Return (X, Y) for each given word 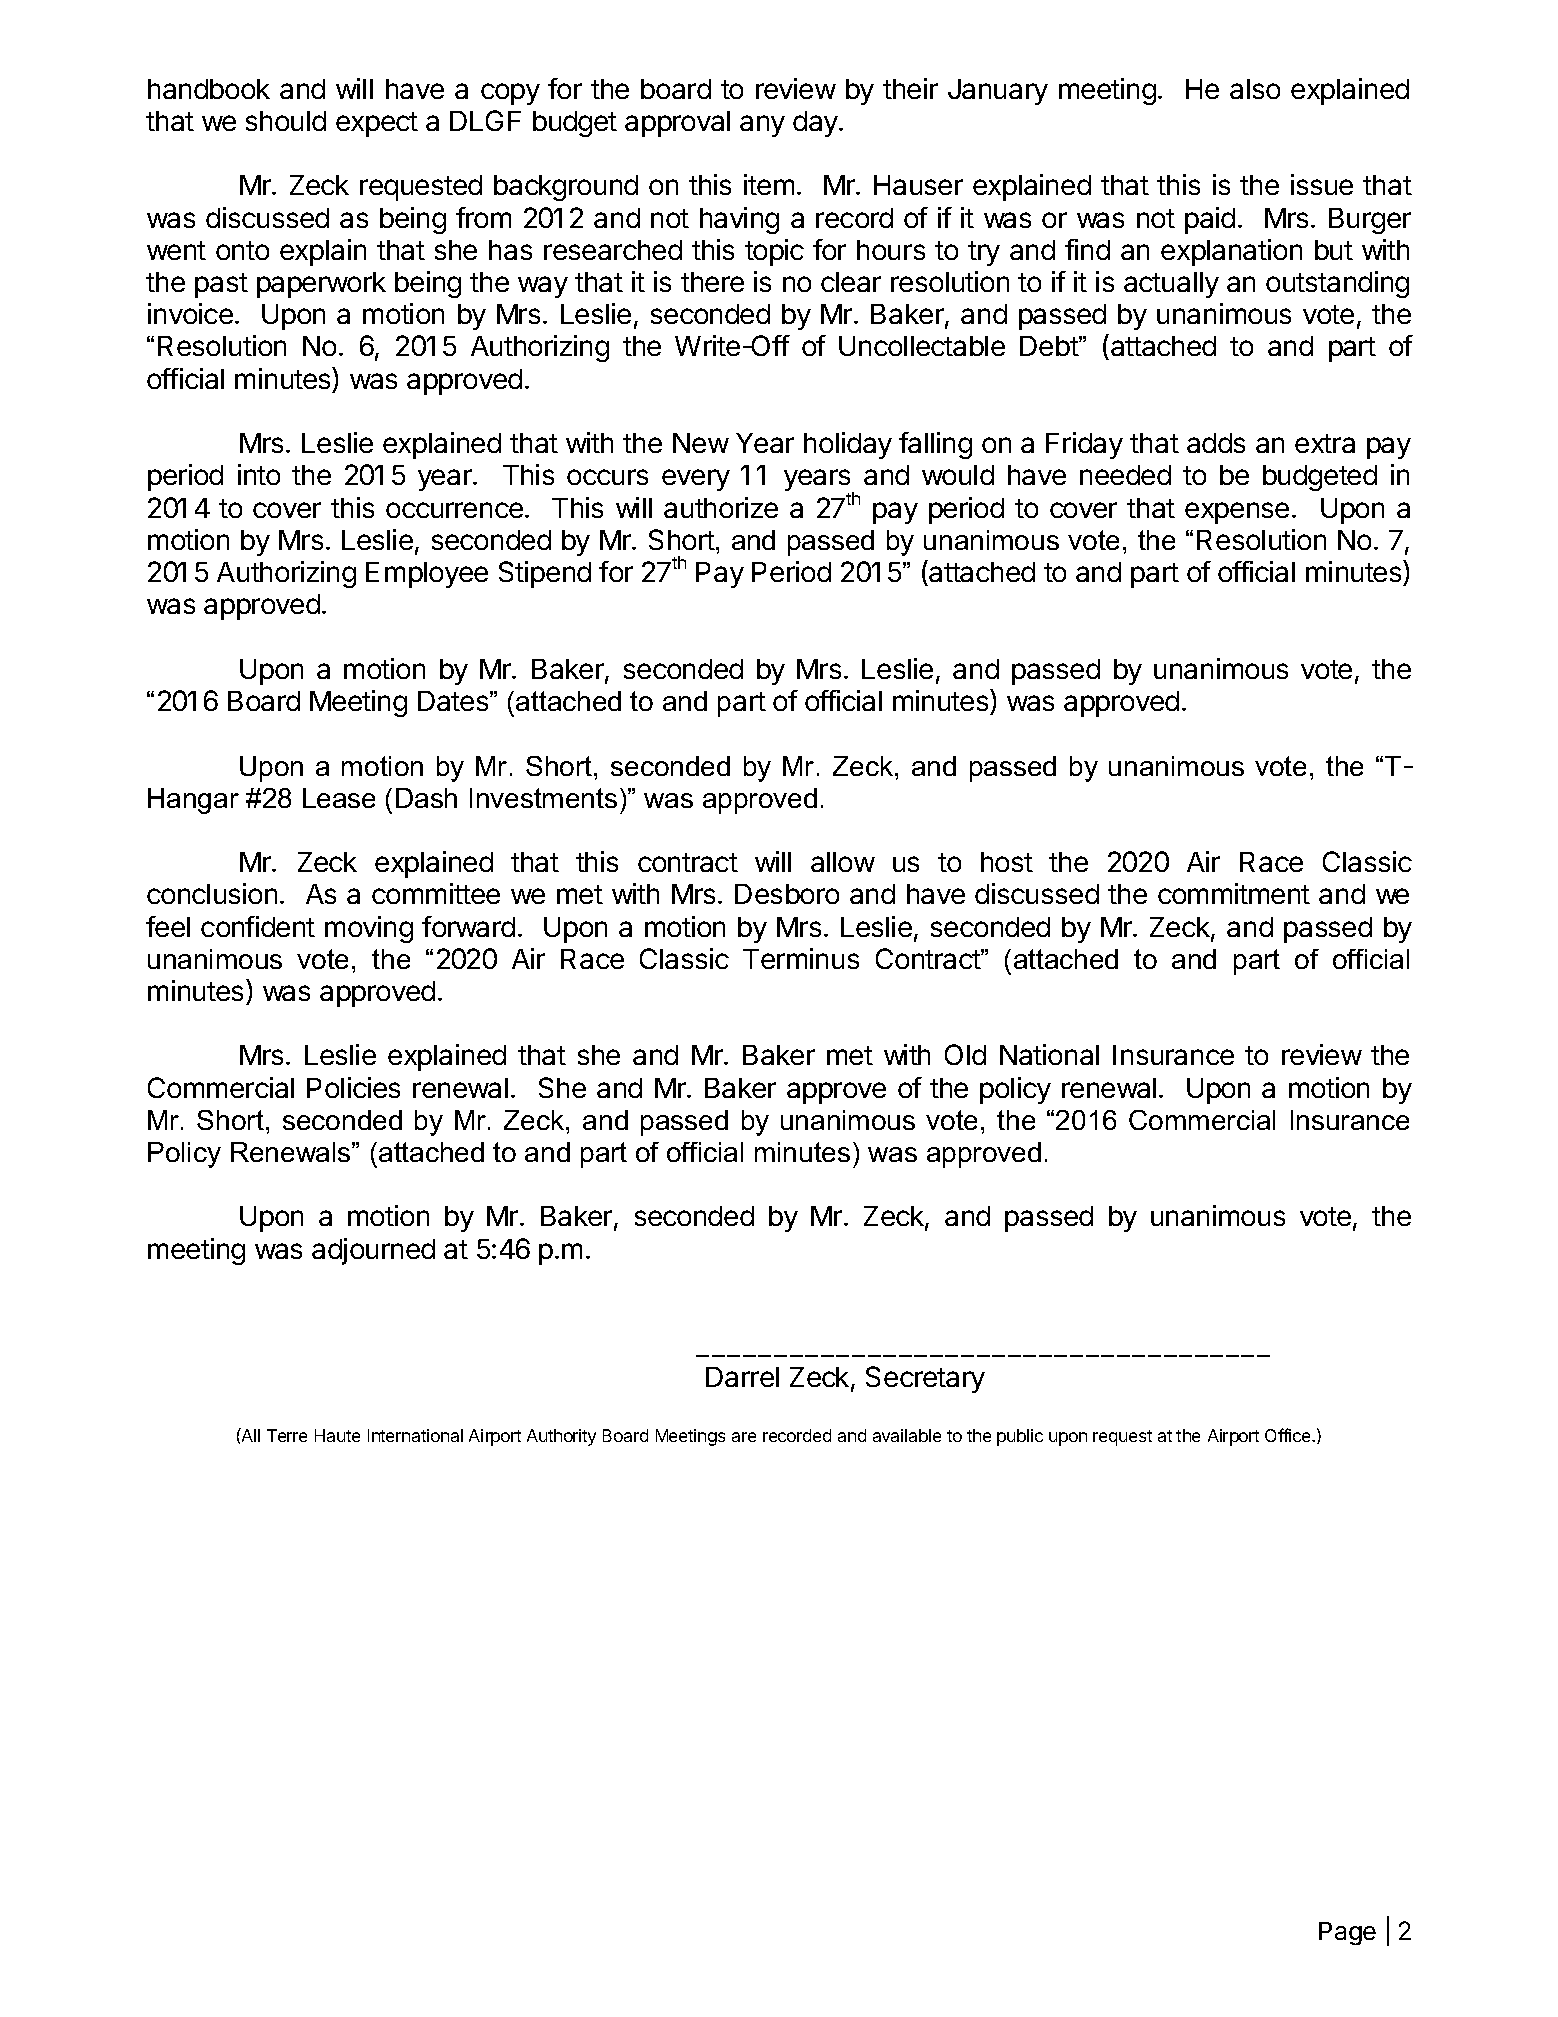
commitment (1234, 893)
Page (1347, 1933)
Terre (287, 1435)
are (744, 1437)
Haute (337, 1435)
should (286, 121)
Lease (339, 798)
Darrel (742, 1377)
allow (843, 862)
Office (1289, 1435)
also (1255, 89)
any (762, 126)
